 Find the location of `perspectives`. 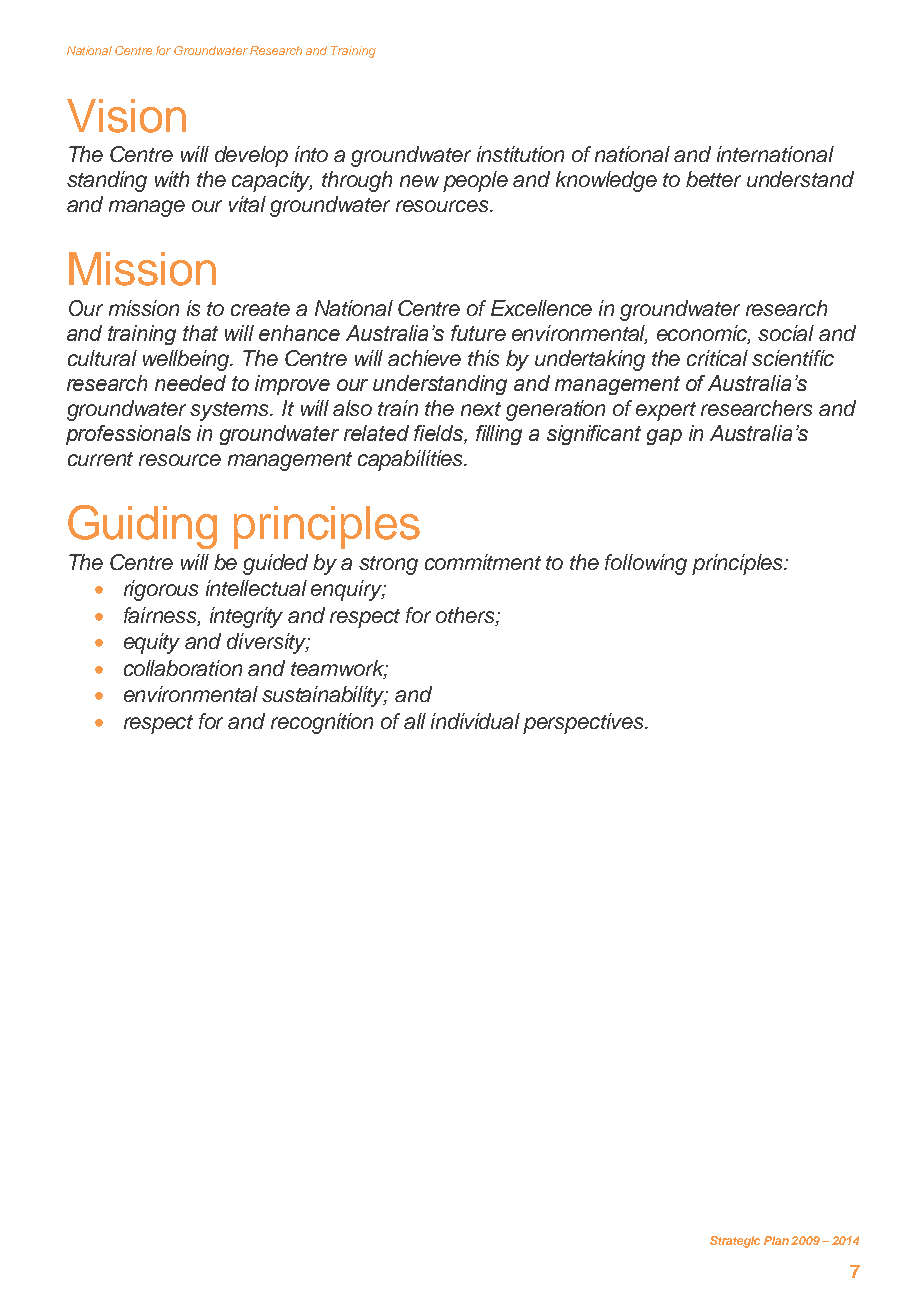

perspectives is located at coordinates (584, 723).
